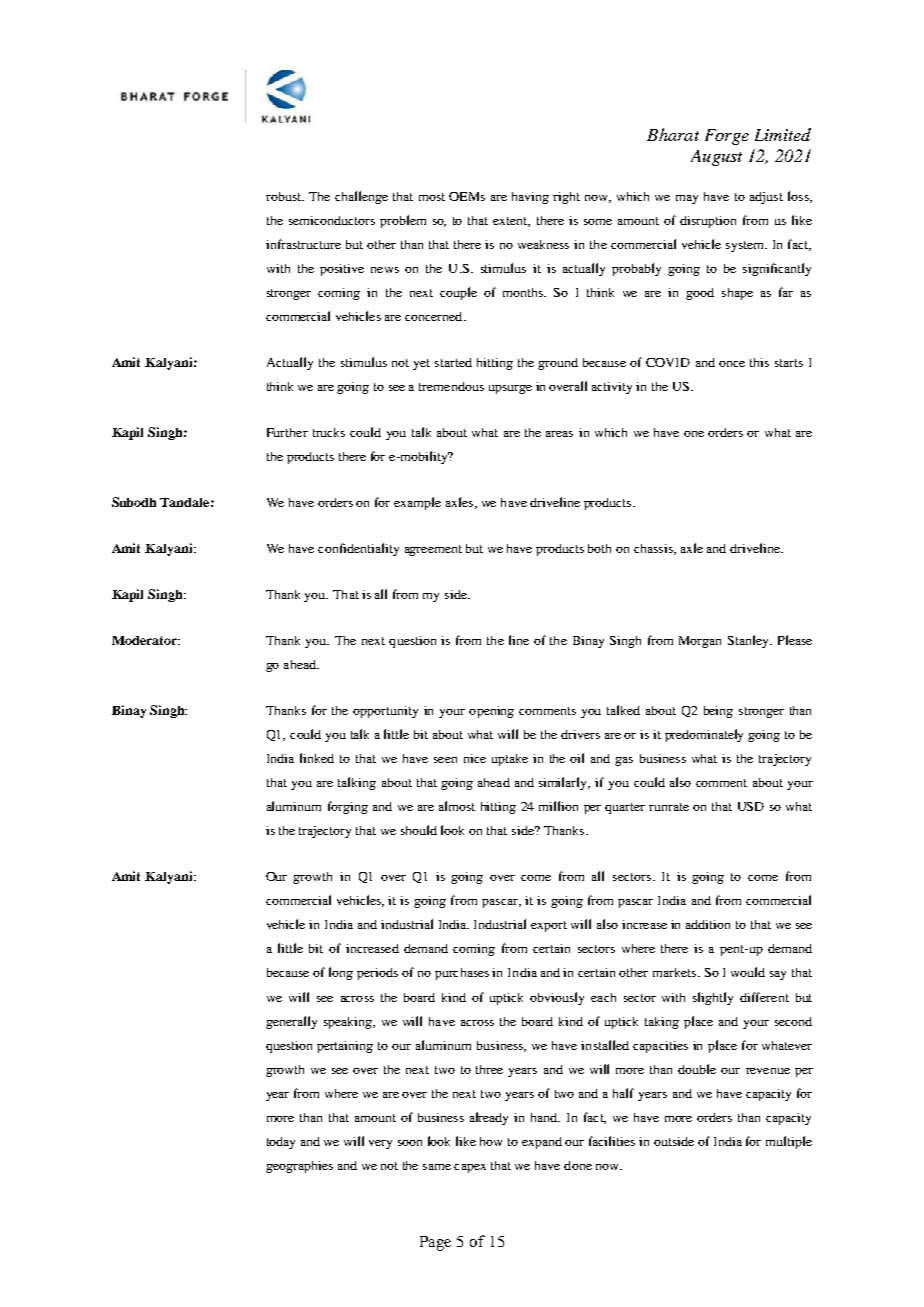  Describe the element at coordinates (716, 158) in the page. I see `August` at that location.
